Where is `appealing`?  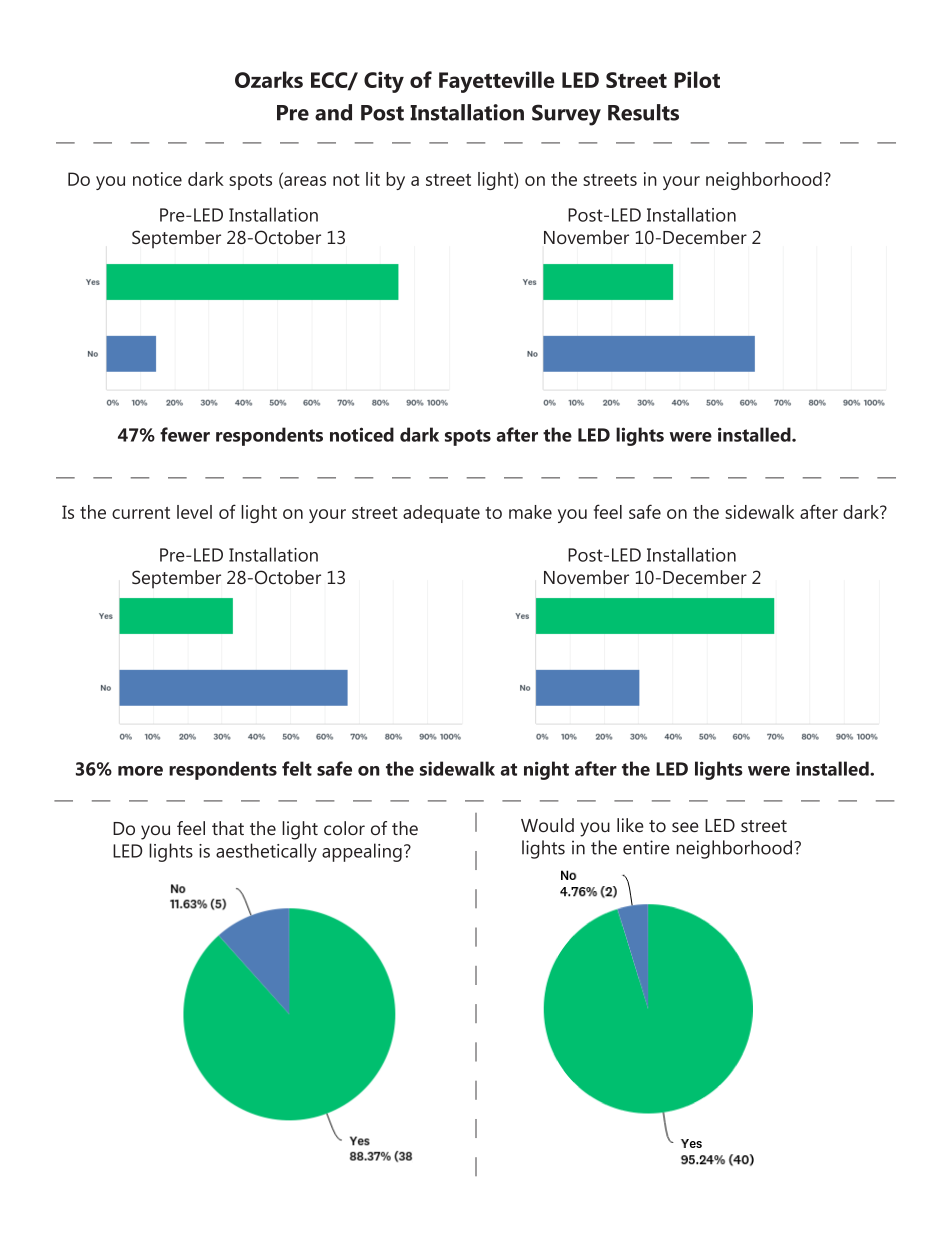 appealing is located at coordinates (362, 852).
